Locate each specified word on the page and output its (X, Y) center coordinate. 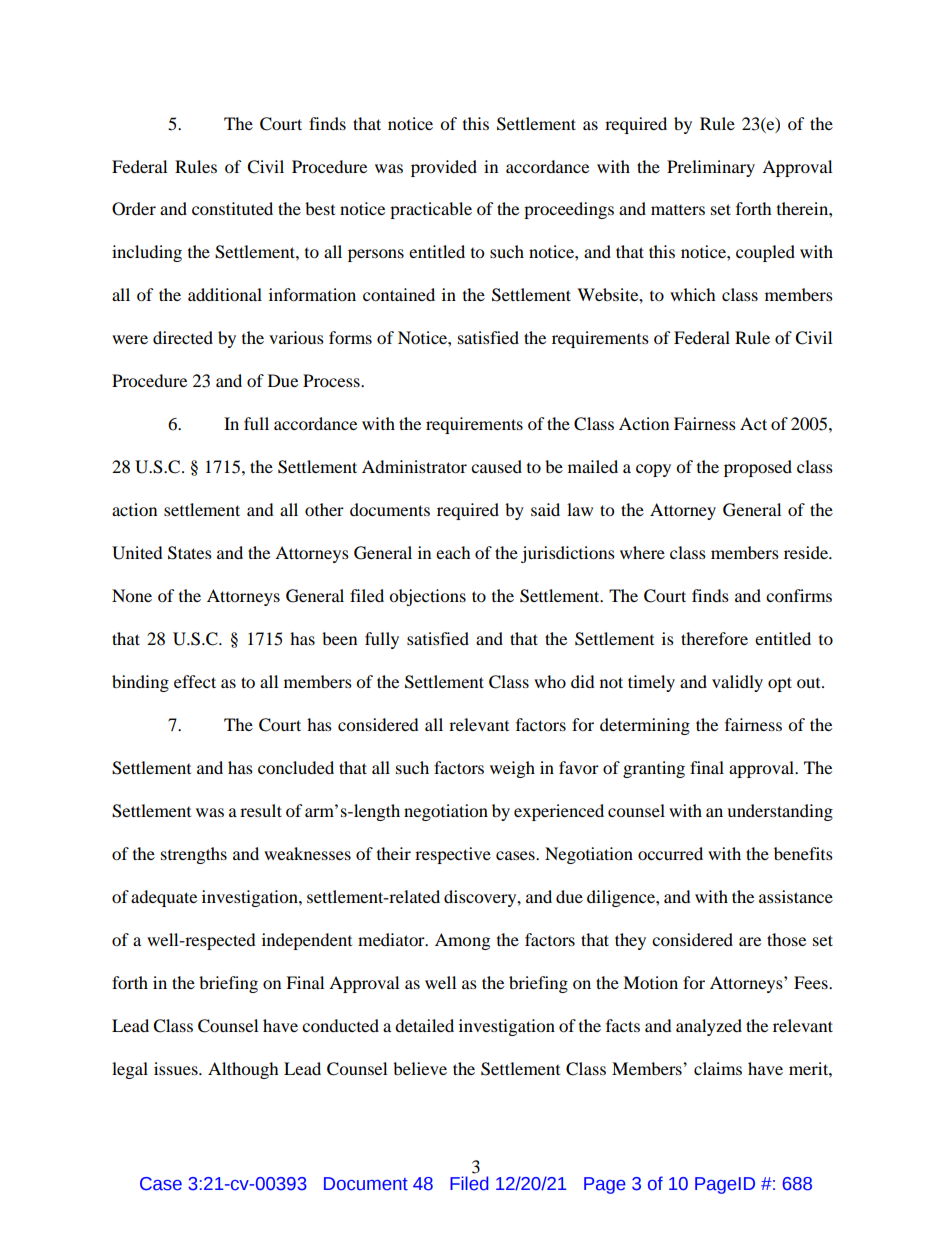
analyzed (709, 1027)
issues (177, 1068)
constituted (232, 208)
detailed (424, 1025)
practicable (431, 210)
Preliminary (711, 168)
